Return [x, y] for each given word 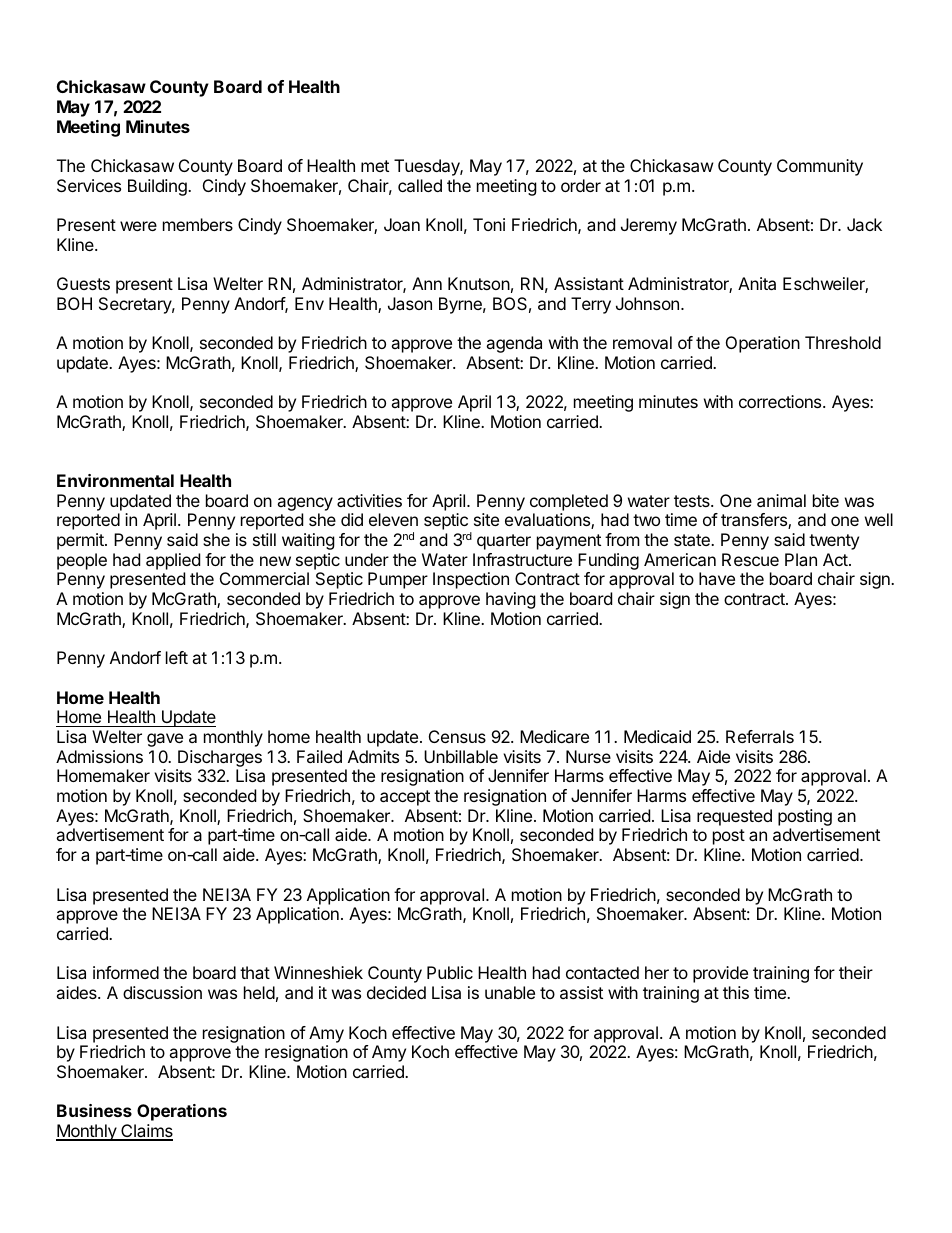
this [736, 992]
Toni [489, 224]
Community [820, 167]
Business [94, 1110]
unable [510, 992]
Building [158, 187]
